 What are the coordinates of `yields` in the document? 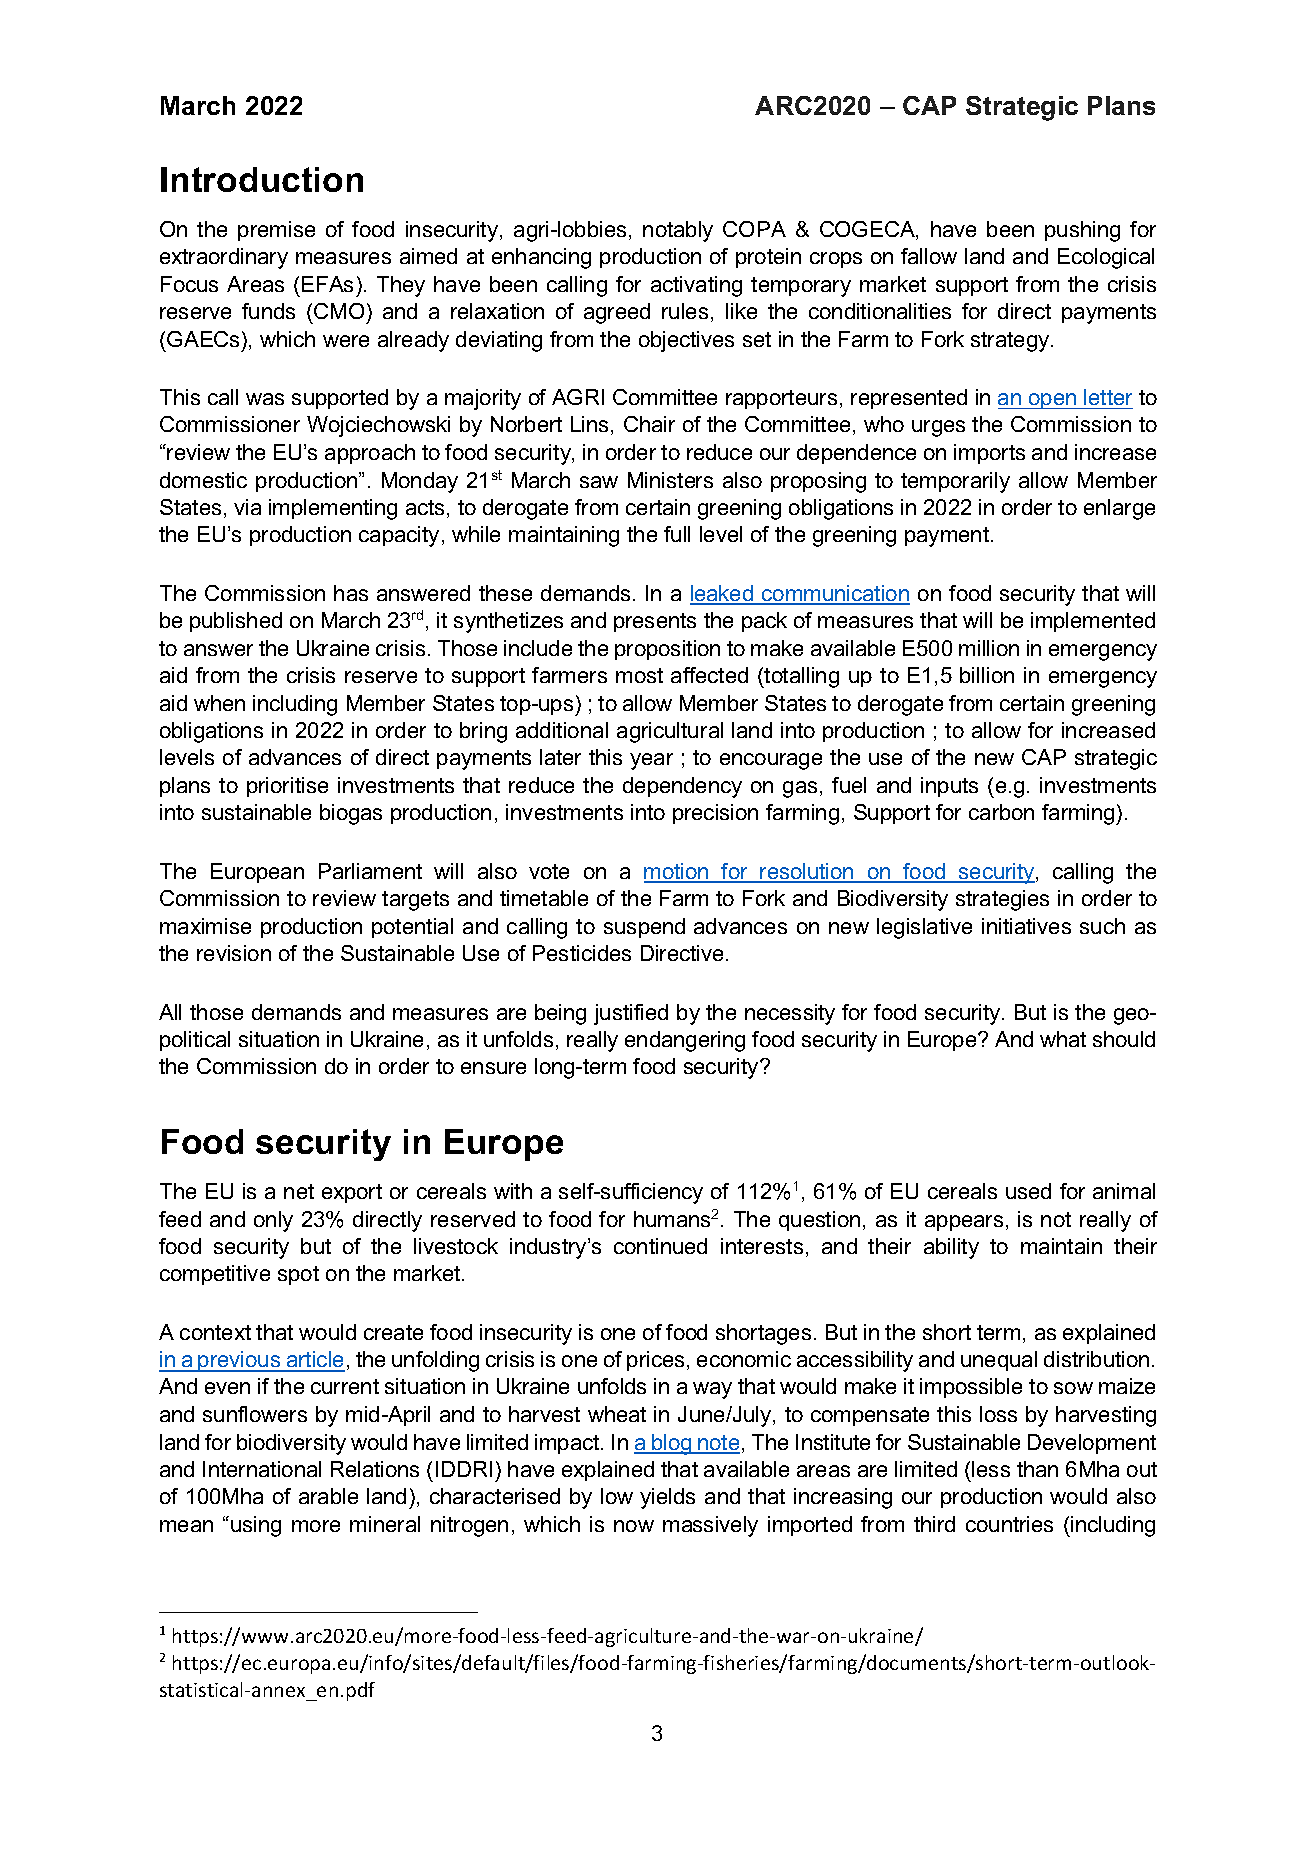 It's located at (667, 1498).
